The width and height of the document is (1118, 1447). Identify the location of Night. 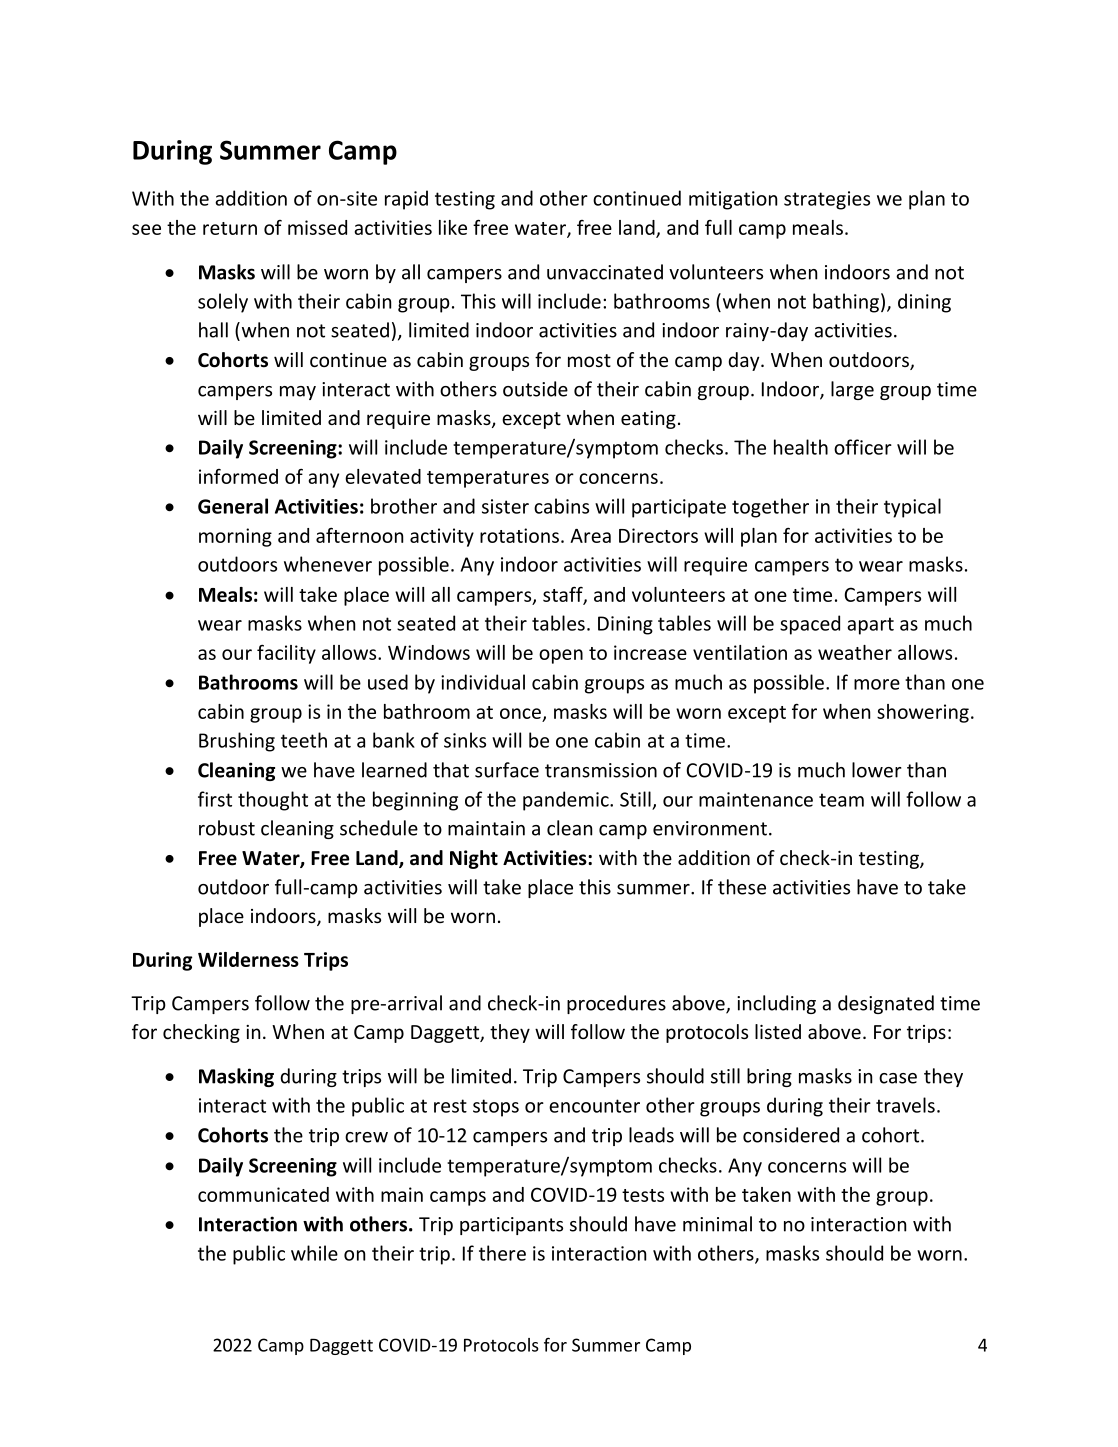
(474, 859).
